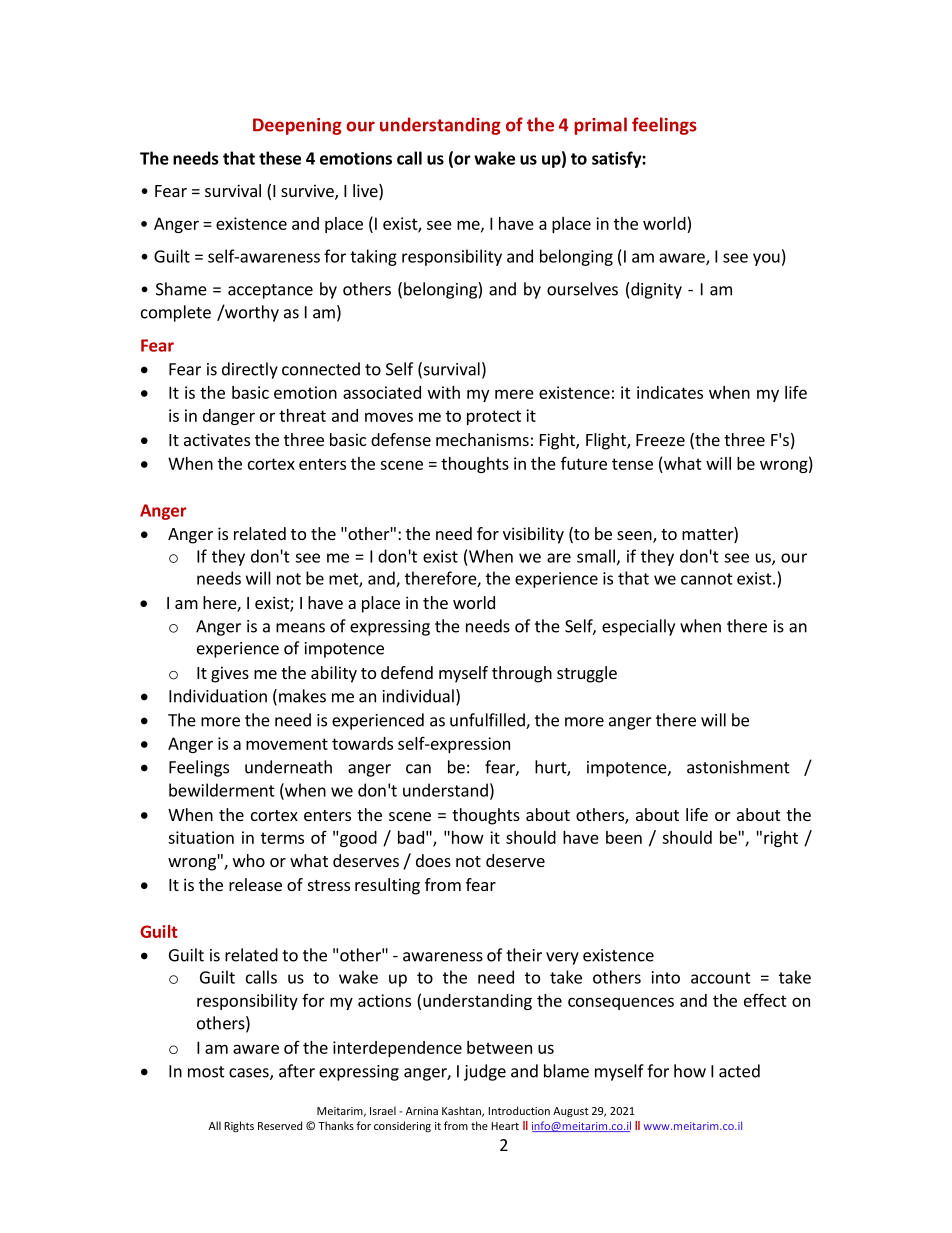  I want to click on acted, so click(739, 1071).
